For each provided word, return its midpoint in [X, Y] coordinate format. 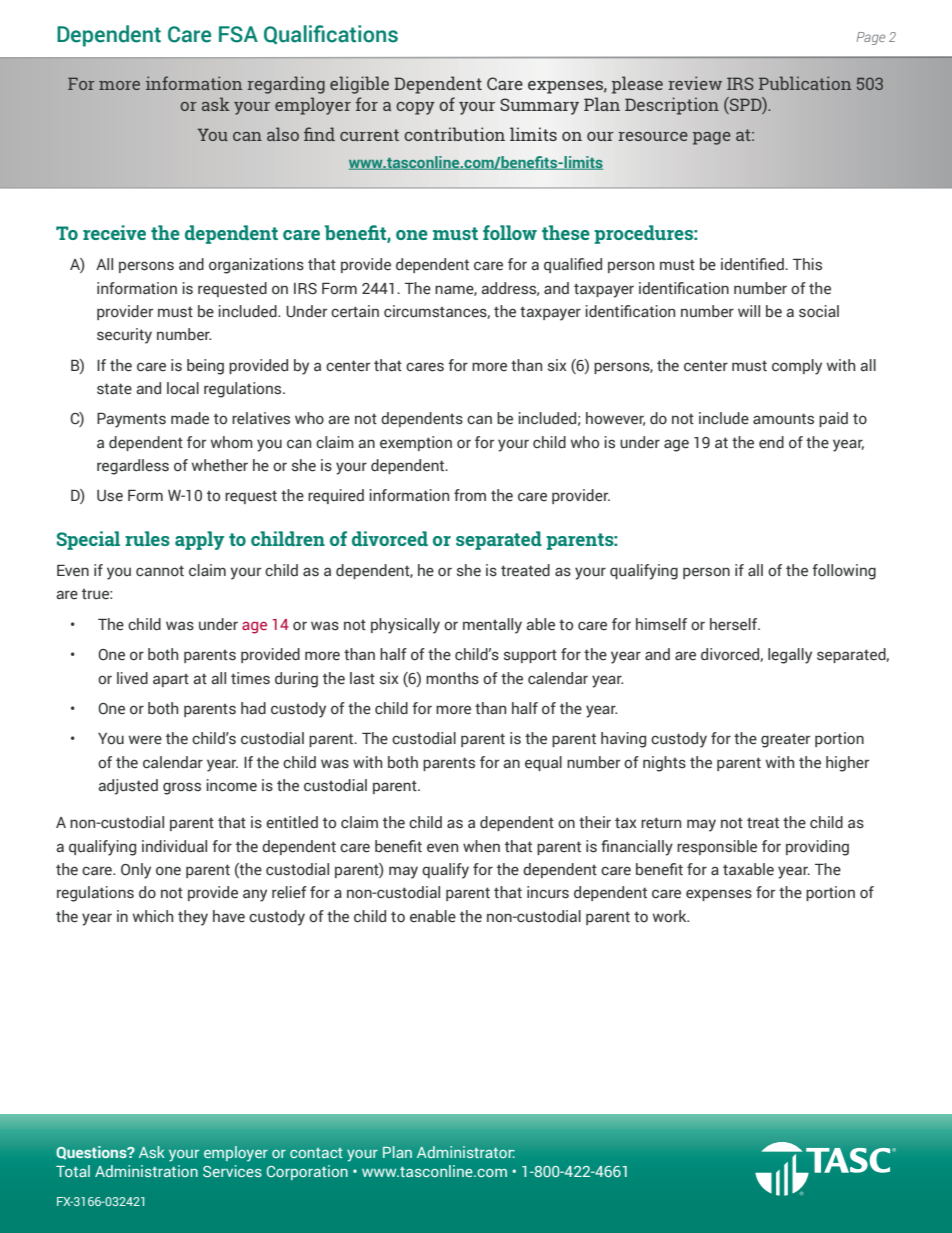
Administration [146, 1171]
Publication [805, 83]
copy [415, 108]
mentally [492, 626]
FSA [238, 34]
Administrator [466, 1152]
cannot [160, 571]
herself [735, 624]
